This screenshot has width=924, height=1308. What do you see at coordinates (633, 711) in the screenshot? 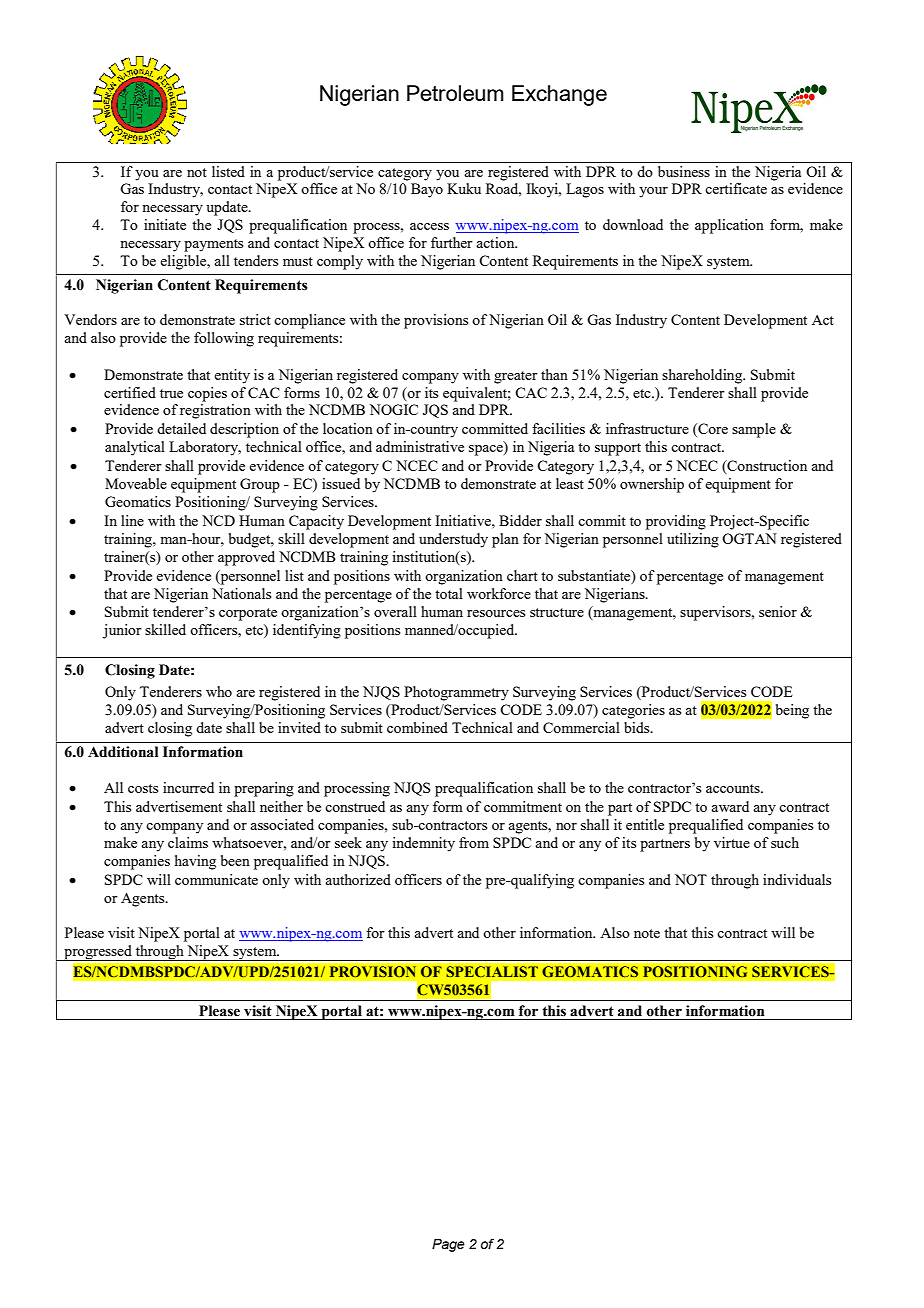
I see `categories` at bounding box center [633, 711].
